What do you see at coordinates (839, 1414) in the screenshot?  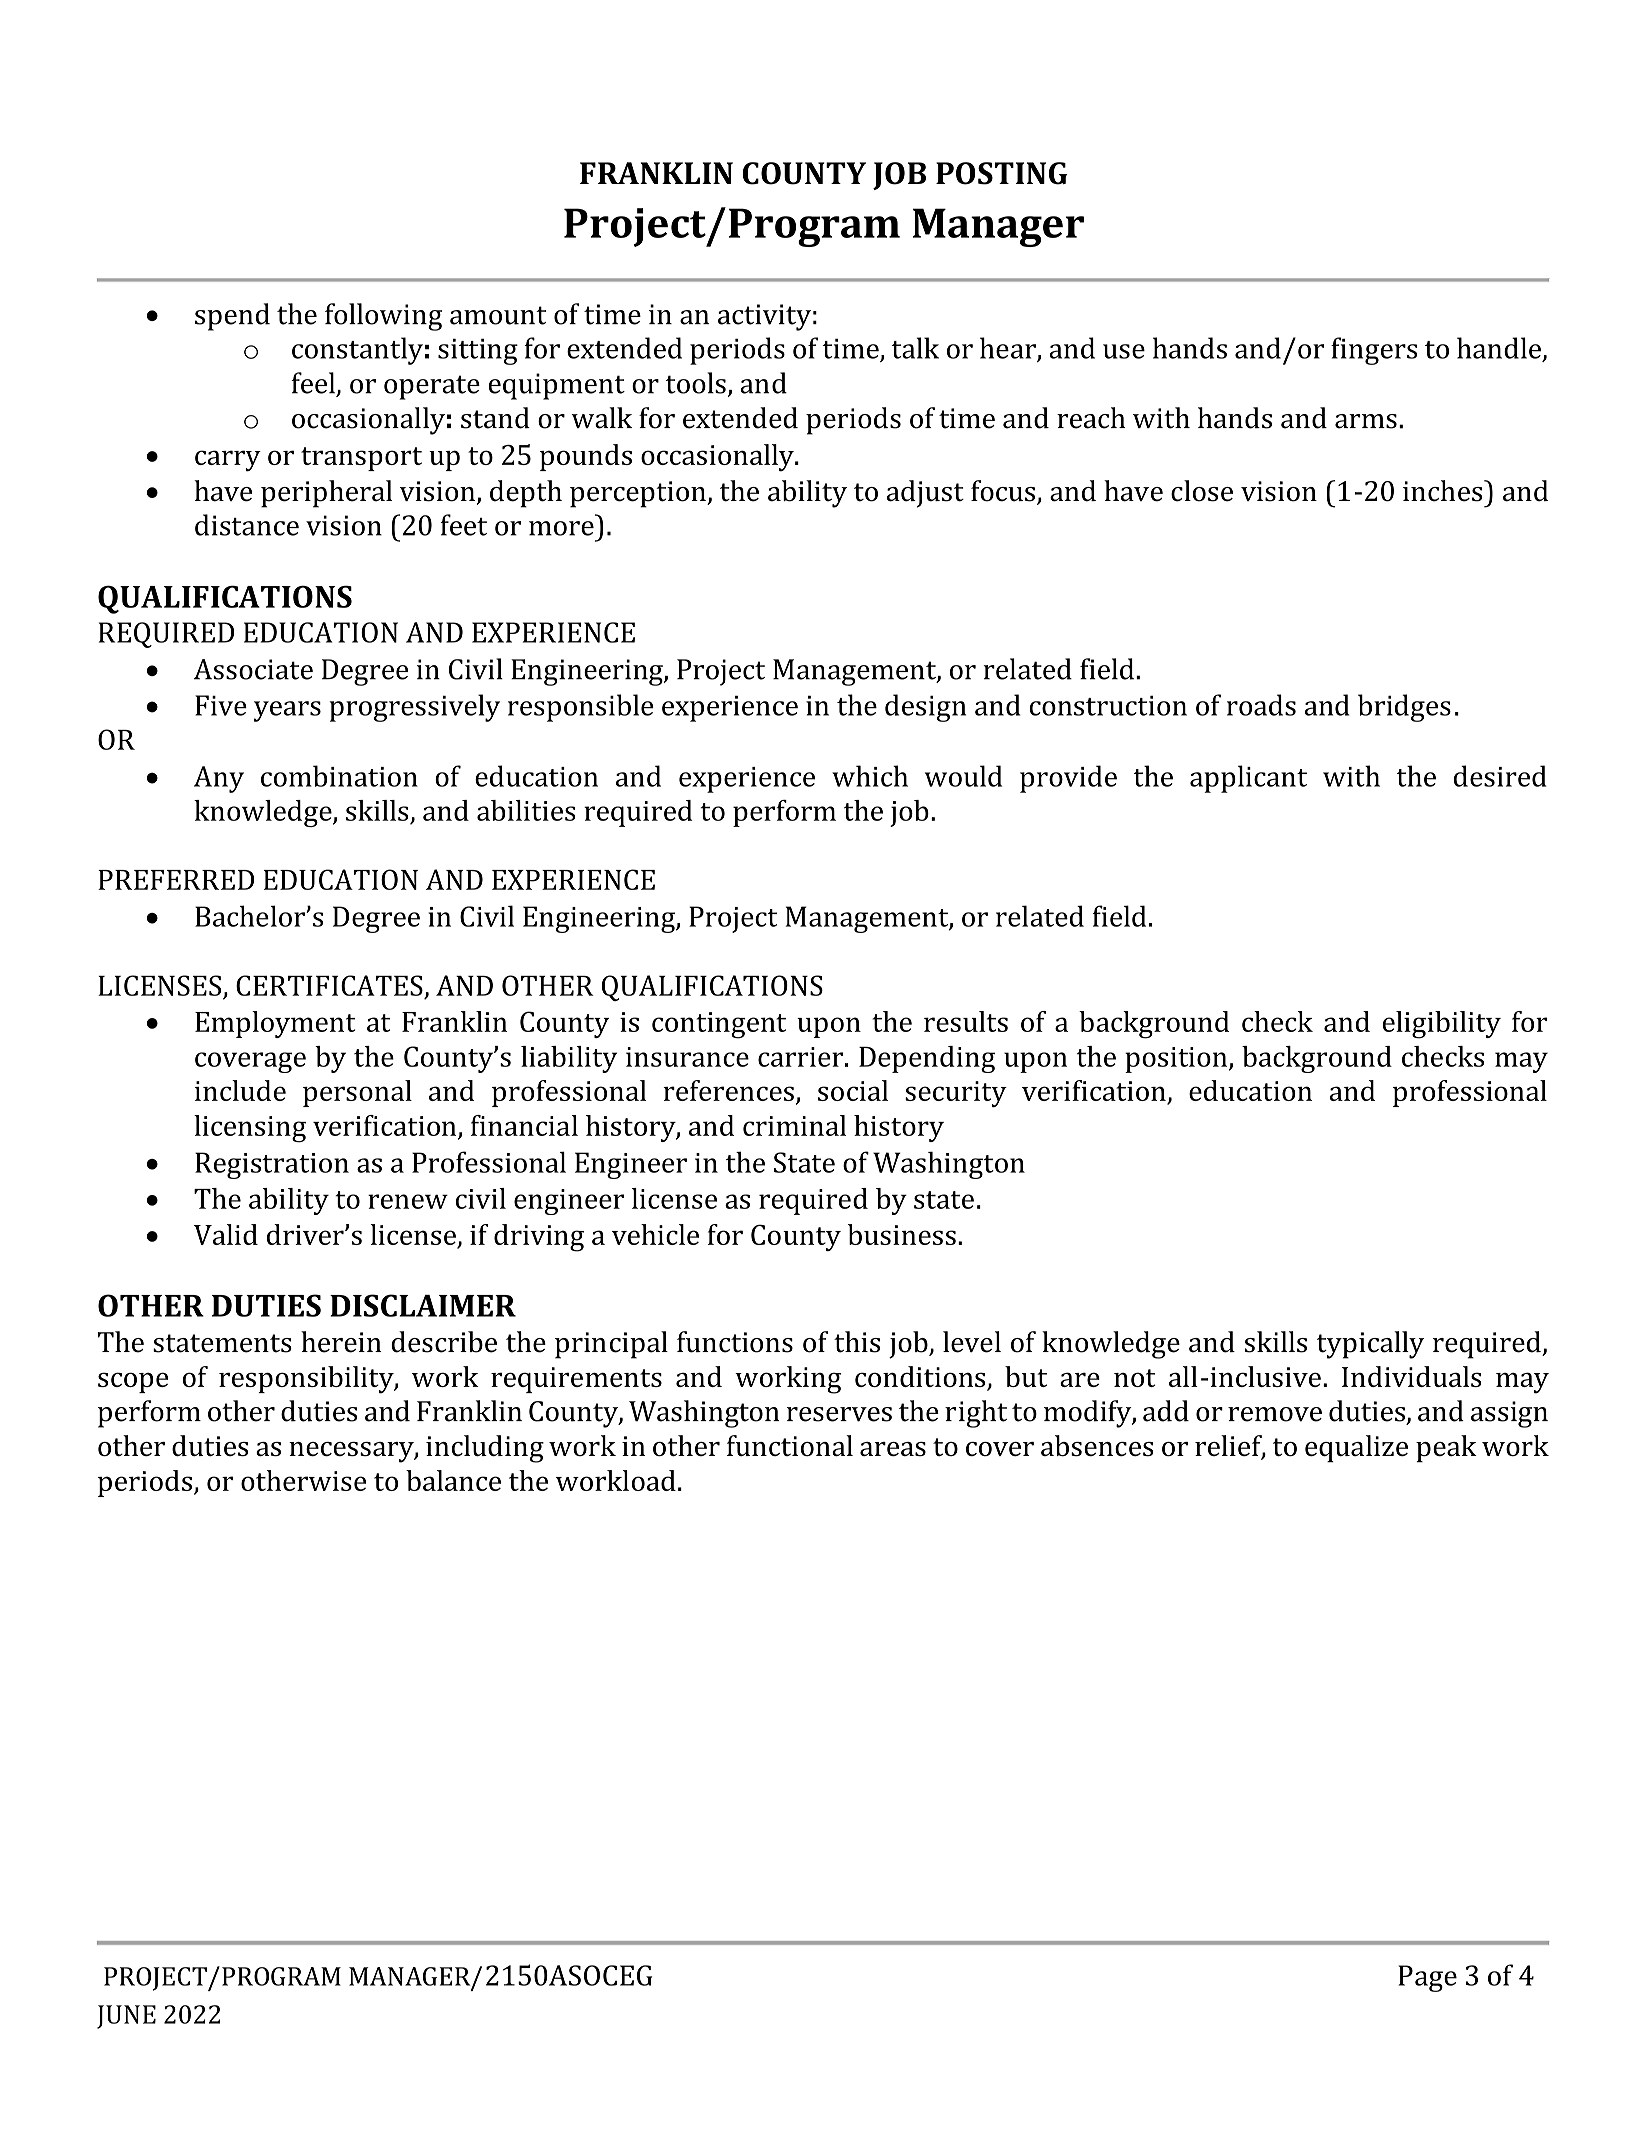 I see `reserves` at bounding box center [839, 1414].
